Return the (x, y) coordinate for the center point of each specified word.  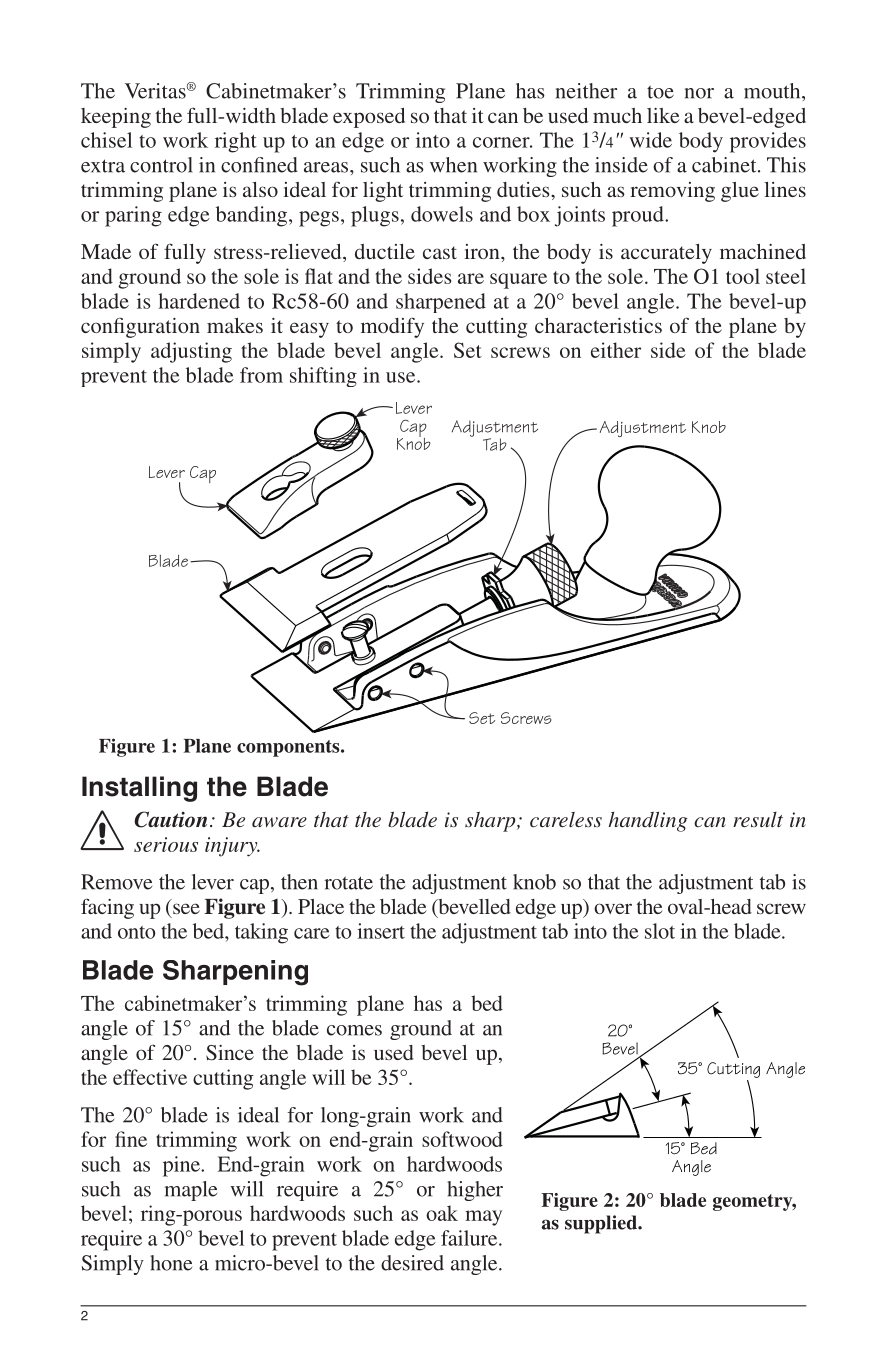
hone (171, 1263)
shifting (323, 377)
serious (166, 844)
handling (648, 822)
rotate (348, 883)
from (261, 375)
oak (442, 1213)
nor (699, 93)
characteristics (598, 325)
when (453, 165)
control (161, 165)
